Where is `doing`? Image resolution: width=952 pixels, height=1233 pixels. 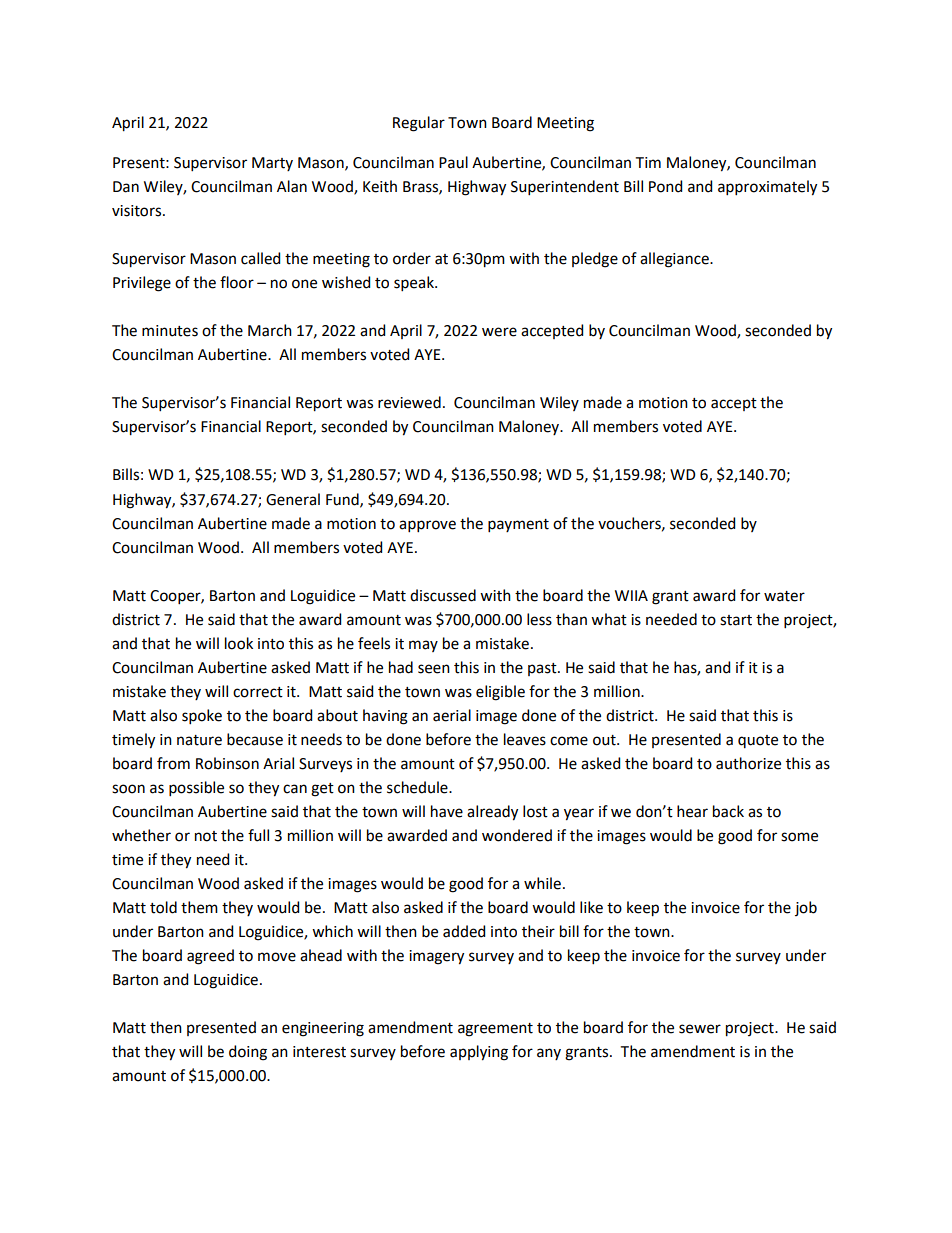 doing is located at coordinates (248, 1053).
